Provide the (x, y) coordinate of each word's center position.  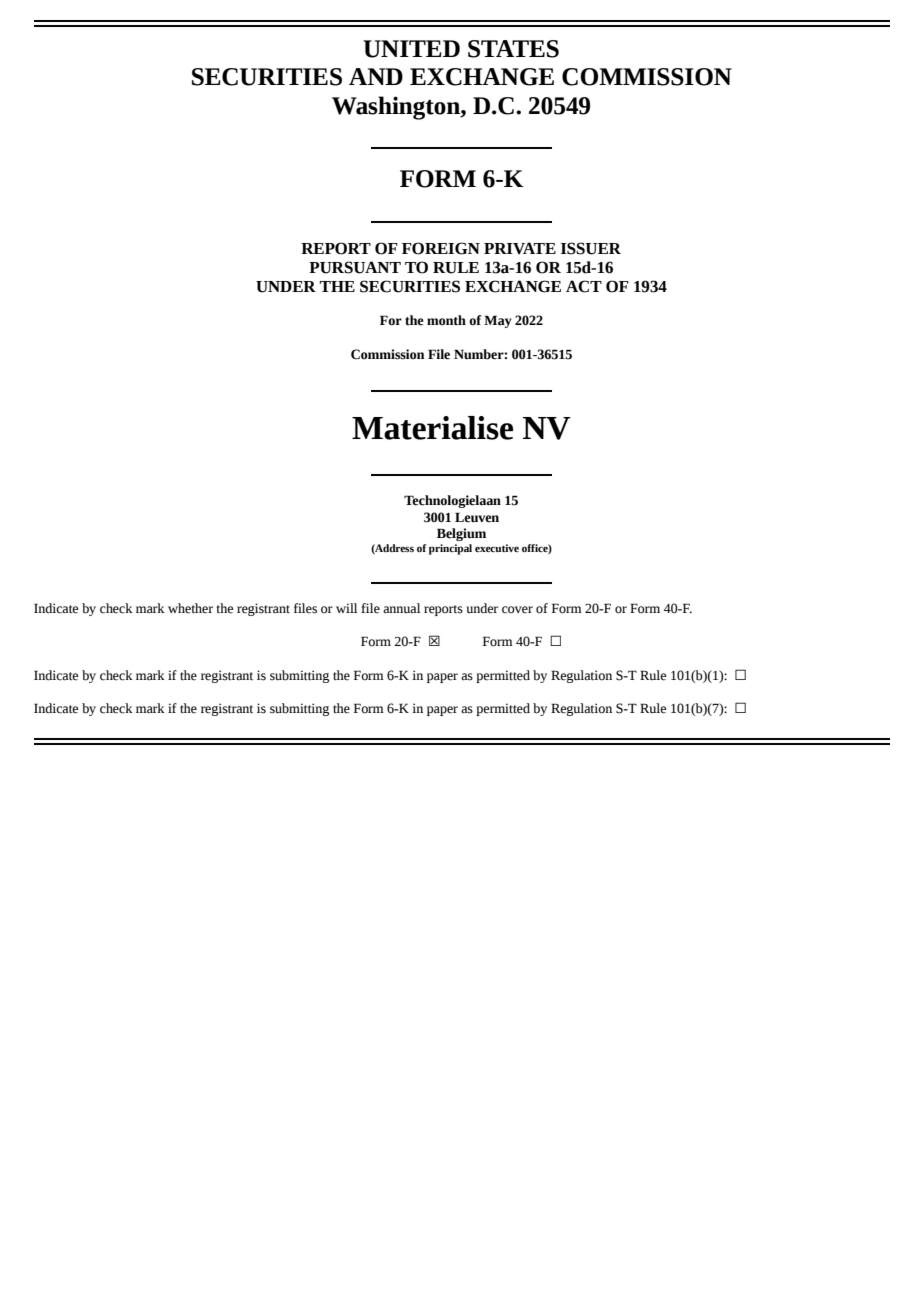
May (498, 321)
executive (497, 548)
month (446, 320)
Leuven (477, 517)
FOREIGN (441, 248)
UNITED (411, 49)
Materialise (432, 428)
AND (376, 76)
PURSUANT (355, 267)
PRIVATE (520, 248)
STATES (513, 49)
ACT (584, 286)
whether (190, 608)
